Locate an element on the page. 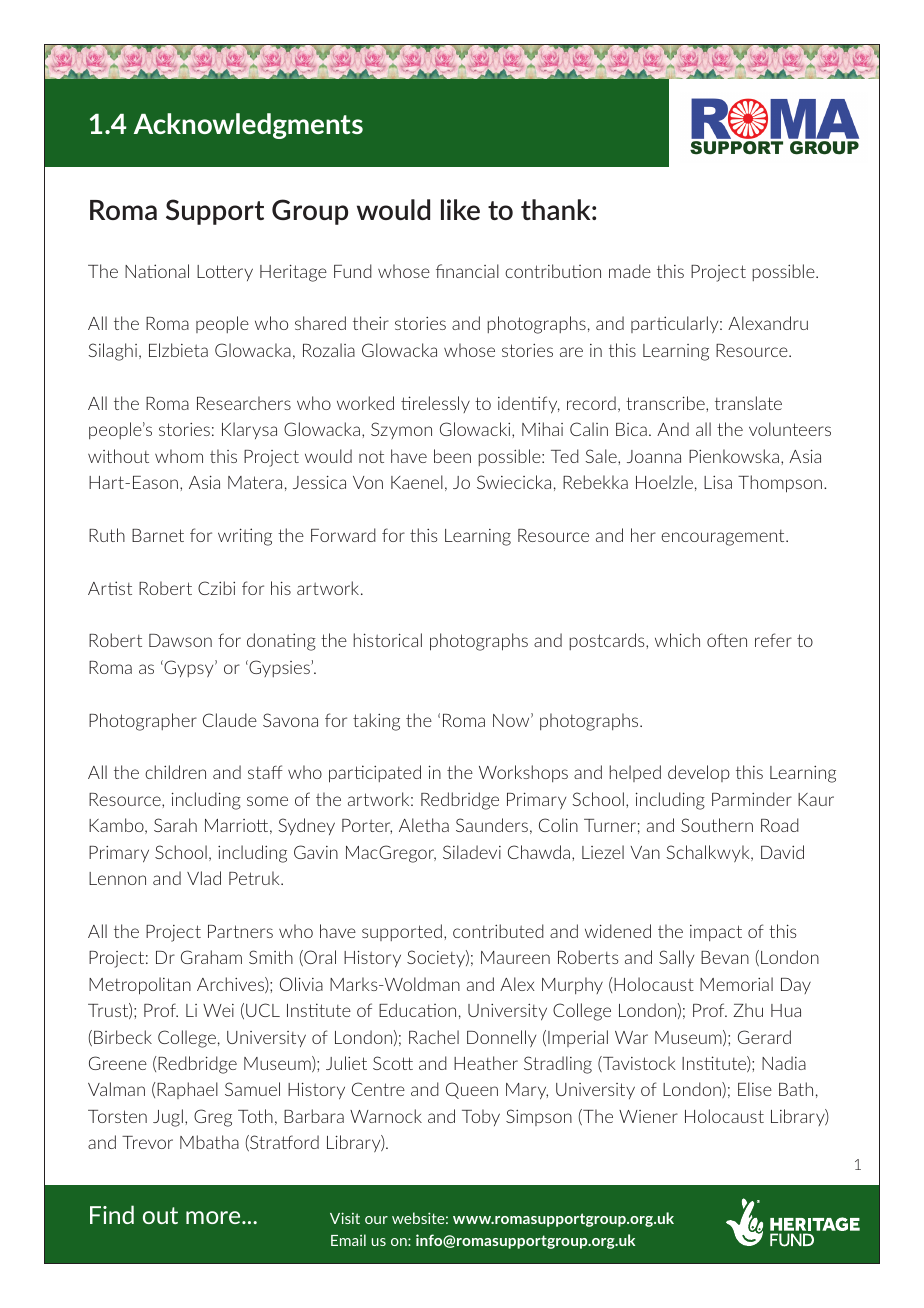 The width and height of the document is (924, 1308). been is located at coordinates (452, 456).
